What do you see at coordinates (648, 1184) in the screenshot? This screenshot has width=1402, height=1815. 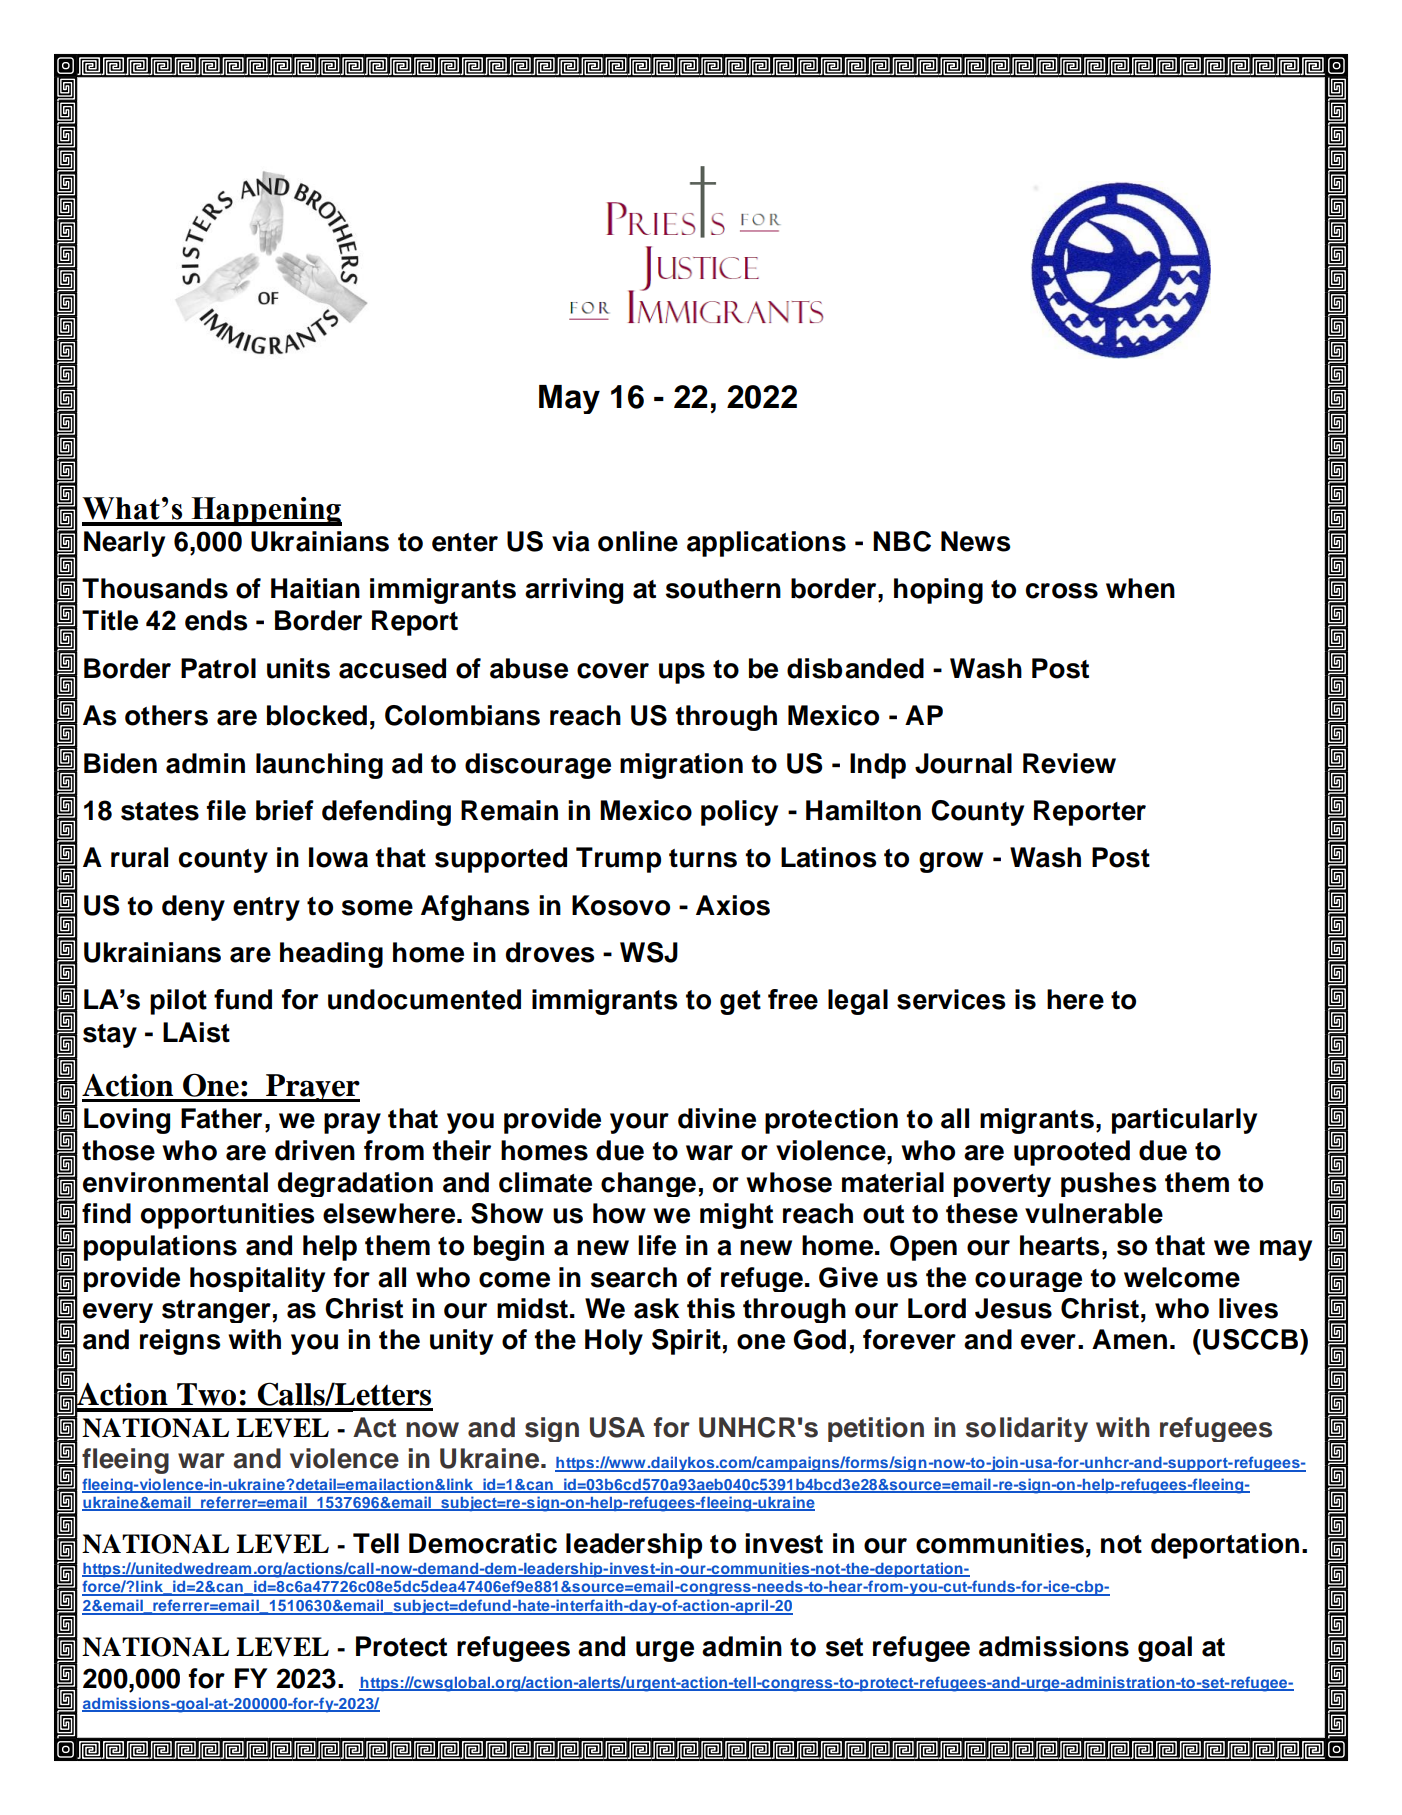 I see `change` at bounding box center [648, 1184].
